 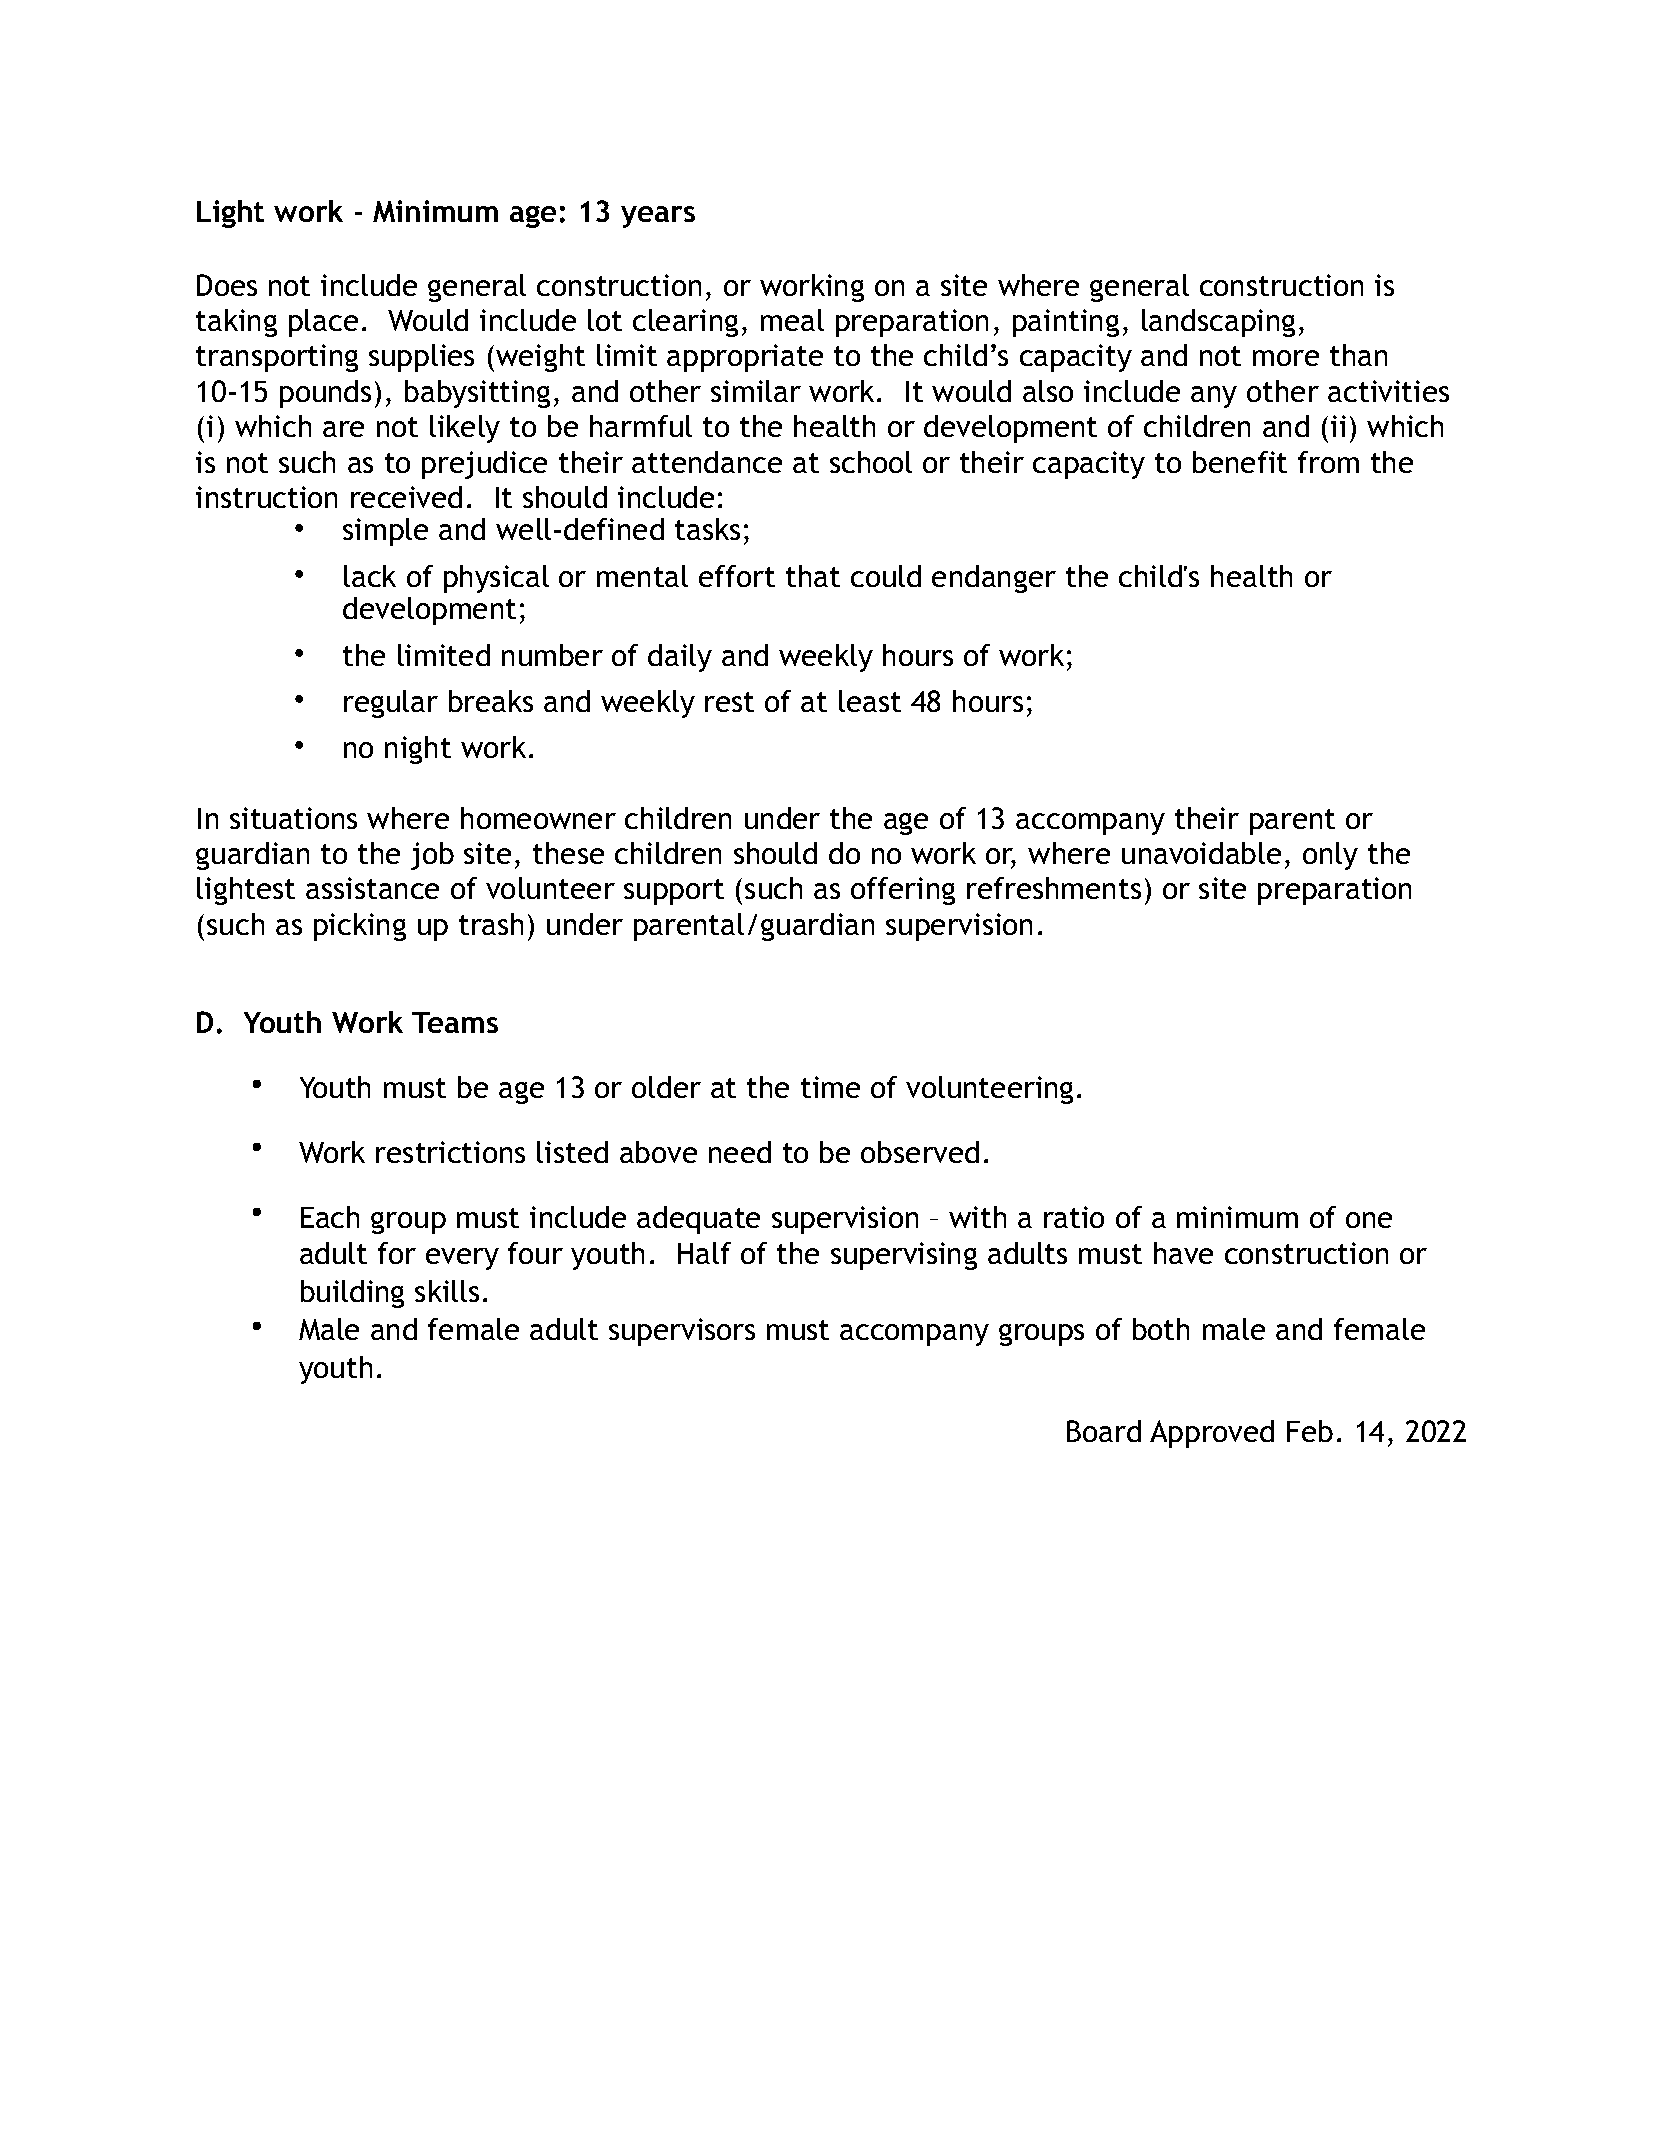 I want to click on Teams, so click(x=455, y=1022).
